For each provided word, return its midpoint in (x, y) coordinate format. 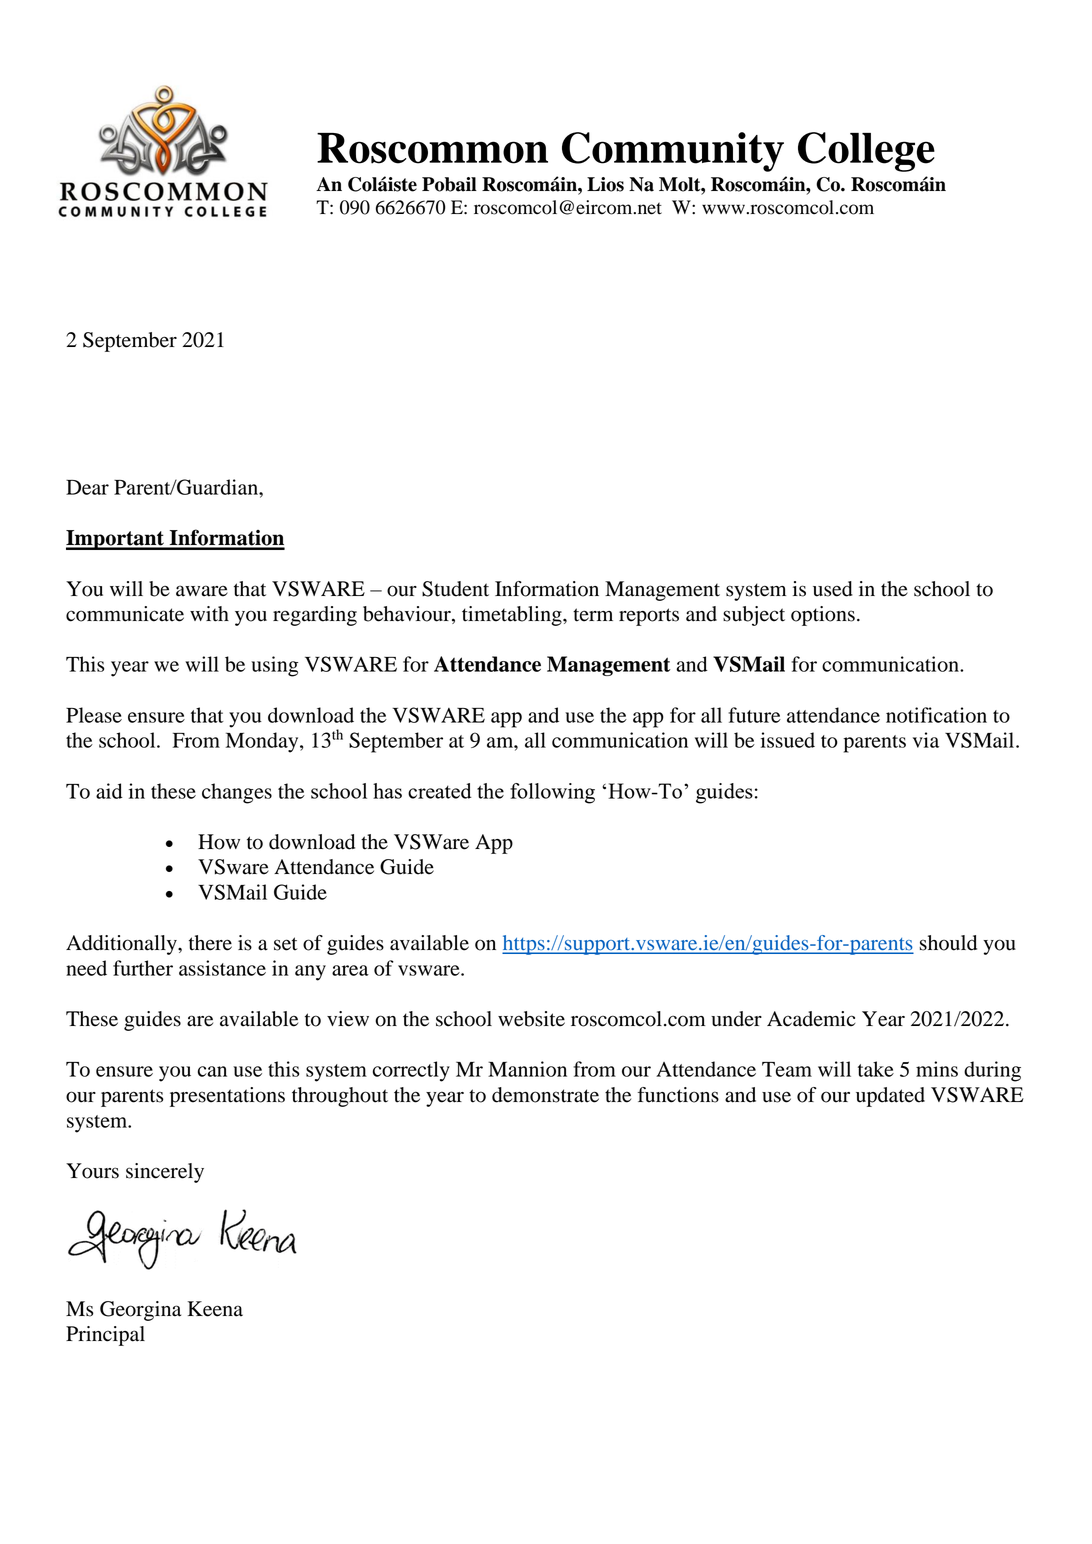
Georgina (140, 1311)
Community (673, 152)
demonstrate (545, 1095)
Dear (87, 487)
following (552, 793)
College (866, 152)
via (926, 740)
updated (890, 1097)
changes (237, 793)
